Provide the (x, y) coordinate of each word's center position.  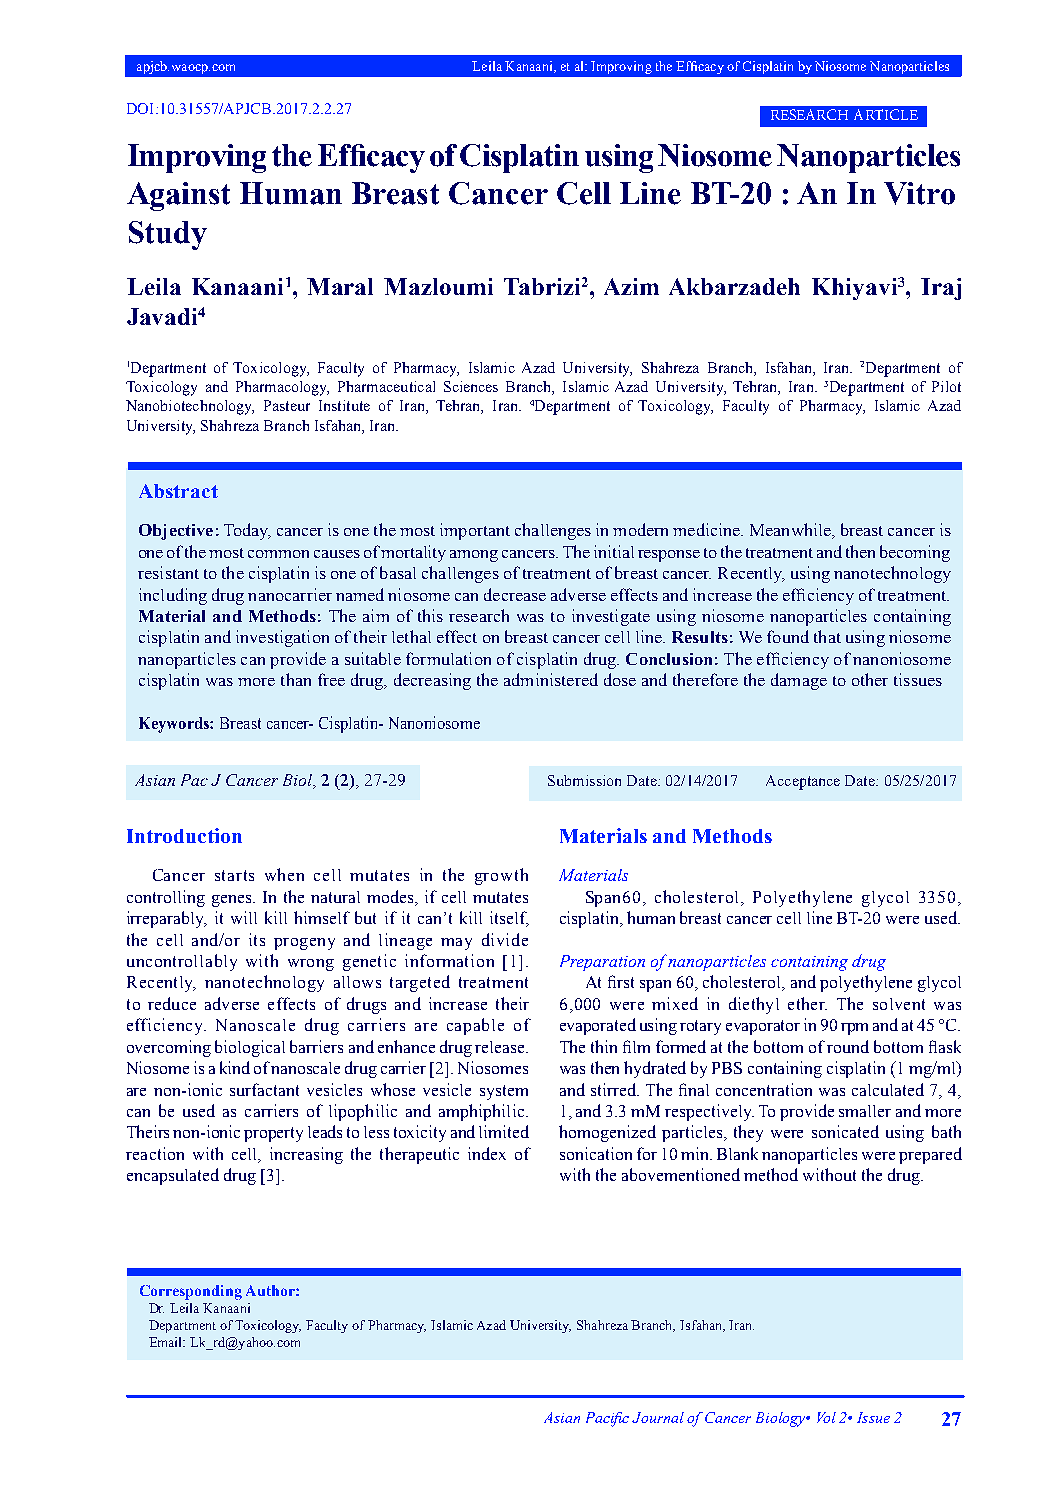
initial (614, 551)
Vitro (919, 193)
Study (168, 235)
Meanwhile (791, 531)
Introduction (184, 835)
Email (167, 1342)
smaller (865, 1111)
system (504, 1092)
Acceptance (803, 782)
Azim (631, 286)
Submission (584, 780)
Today (247, 531)
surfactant (264, 1089)
